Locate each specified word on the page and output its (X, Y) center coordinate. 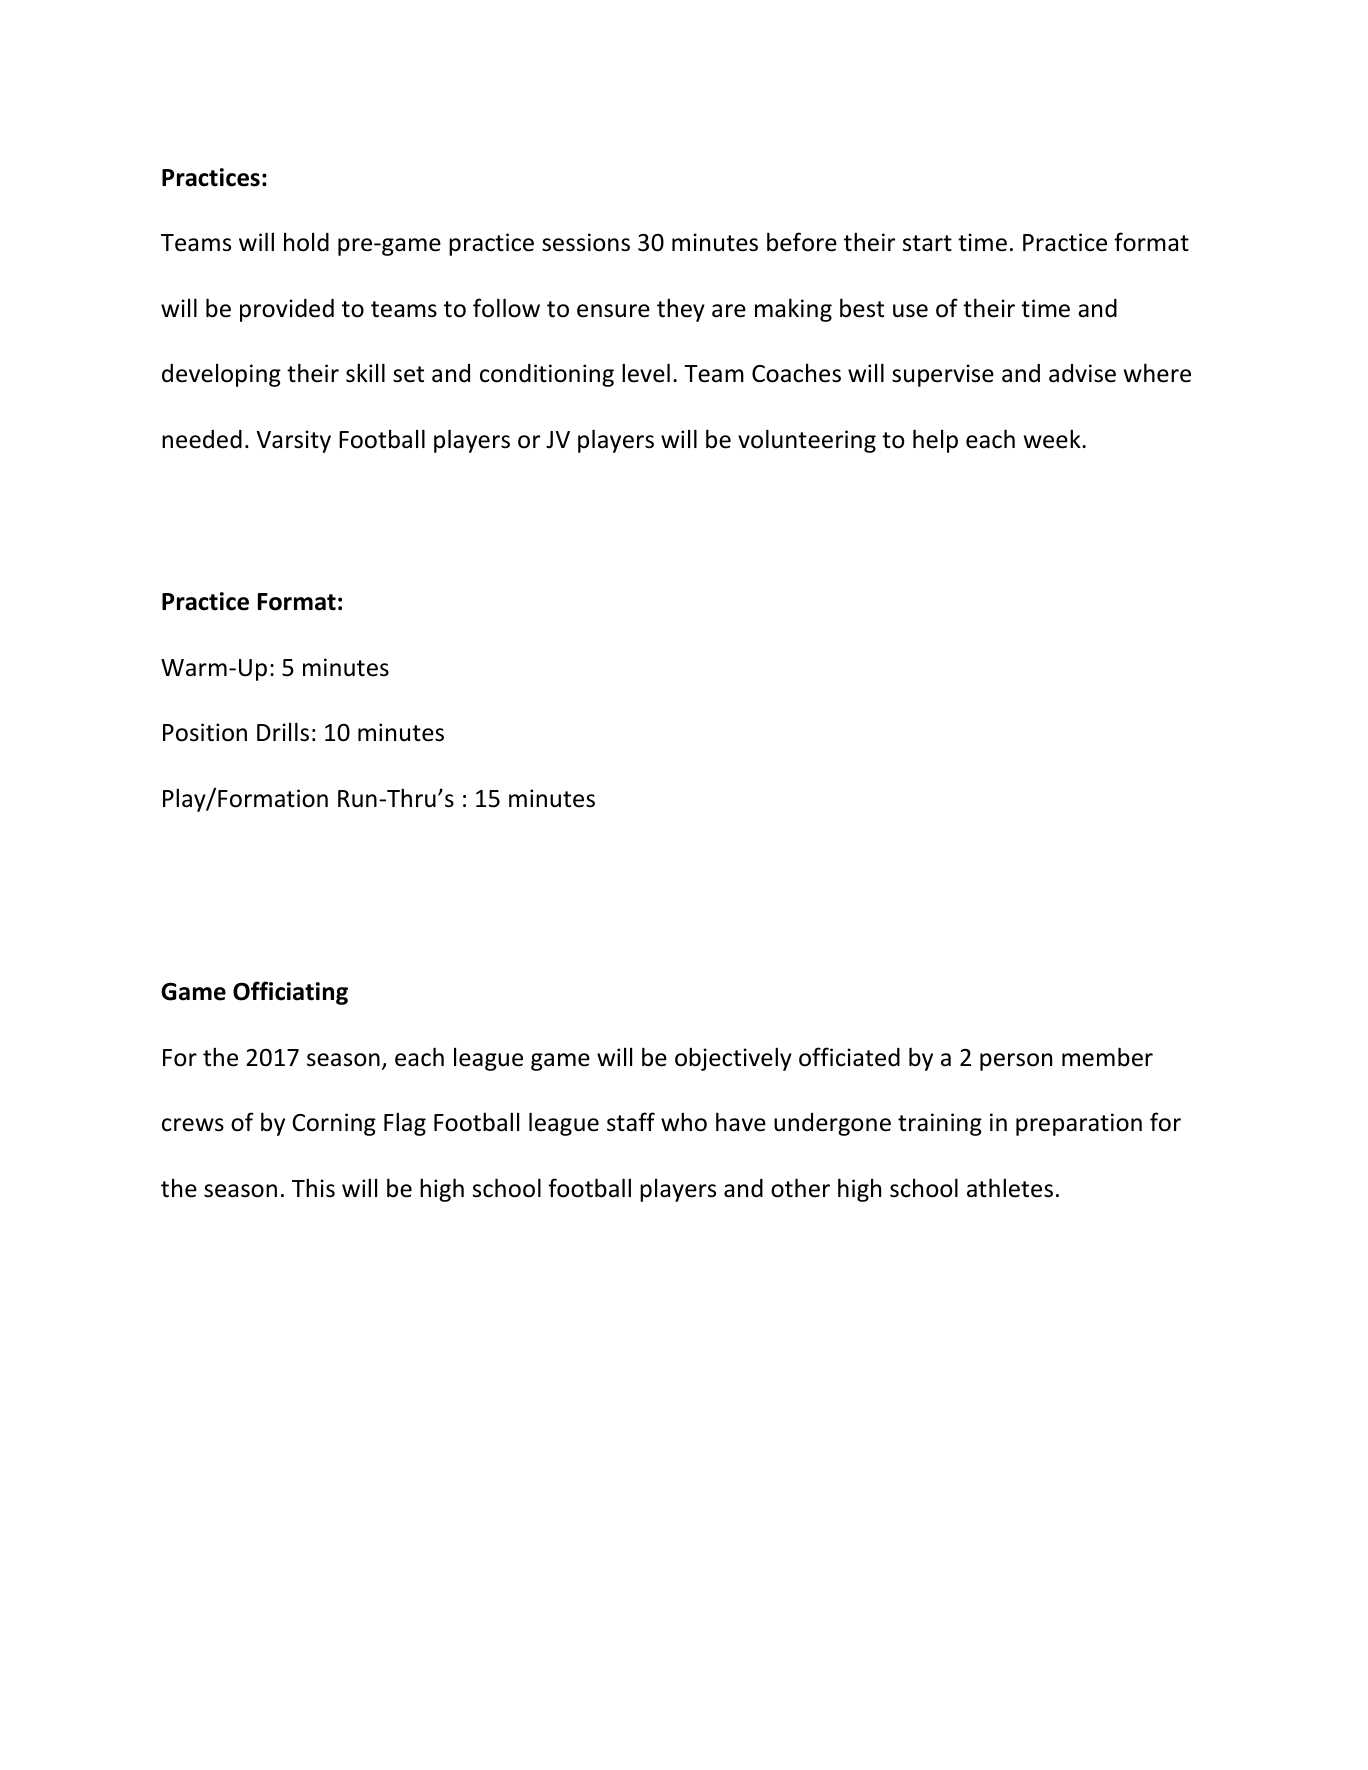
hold (306, 242)
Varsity (293, 441)
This (313, 1188)
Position (205, 732)
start (927, 243)
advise (1082, 373)
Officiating (290, 993)
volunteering (807, 441)
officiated (849, 1057)
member (1107, 1057)
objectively (733, 1059)
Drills (283, 732)
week (1053, 439)
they (681, 310)
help (935, 441)
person (1016, 1062)
